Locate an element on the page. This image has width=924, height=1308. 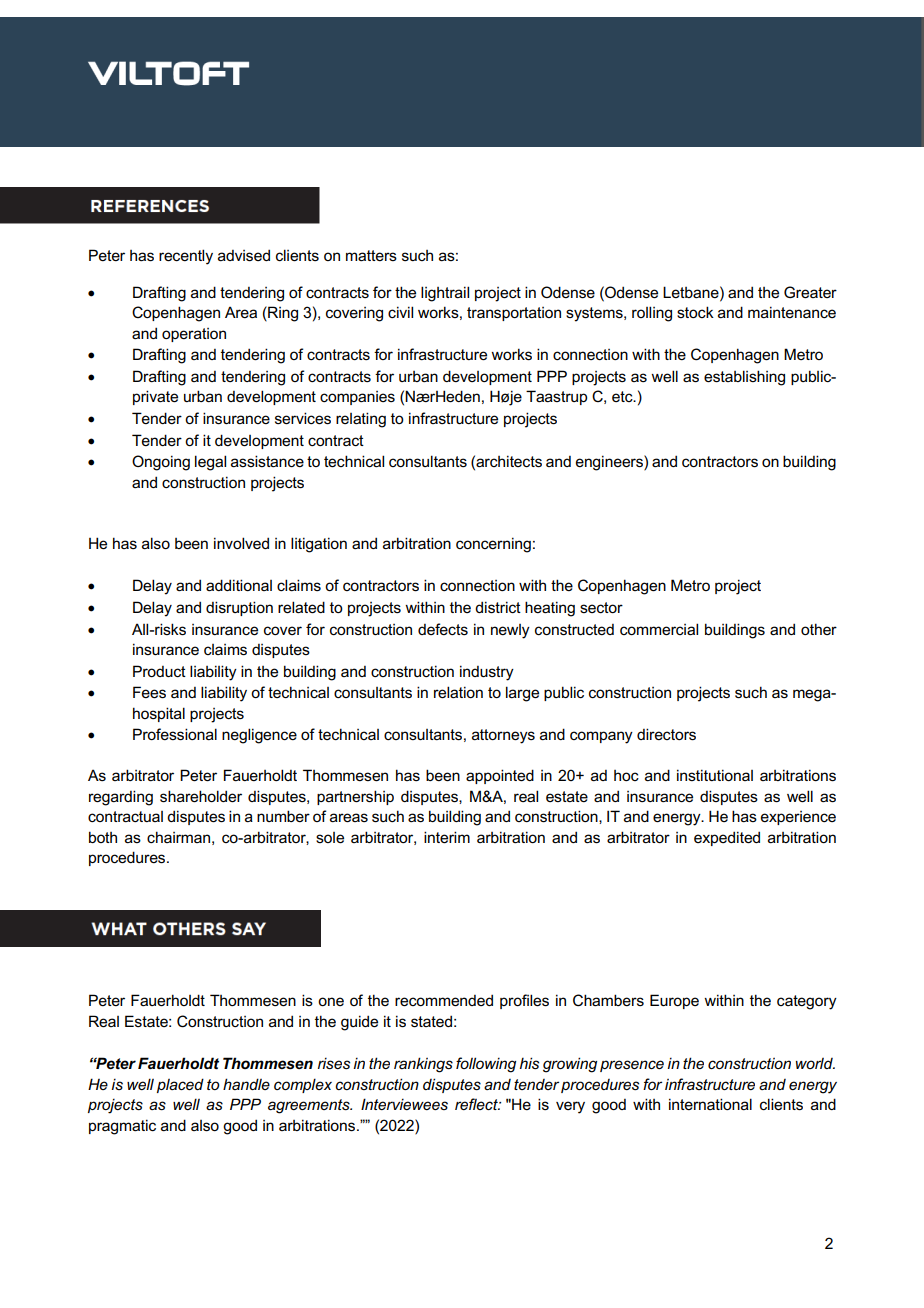
Interviewees is located at coordinates (404, 1104).
